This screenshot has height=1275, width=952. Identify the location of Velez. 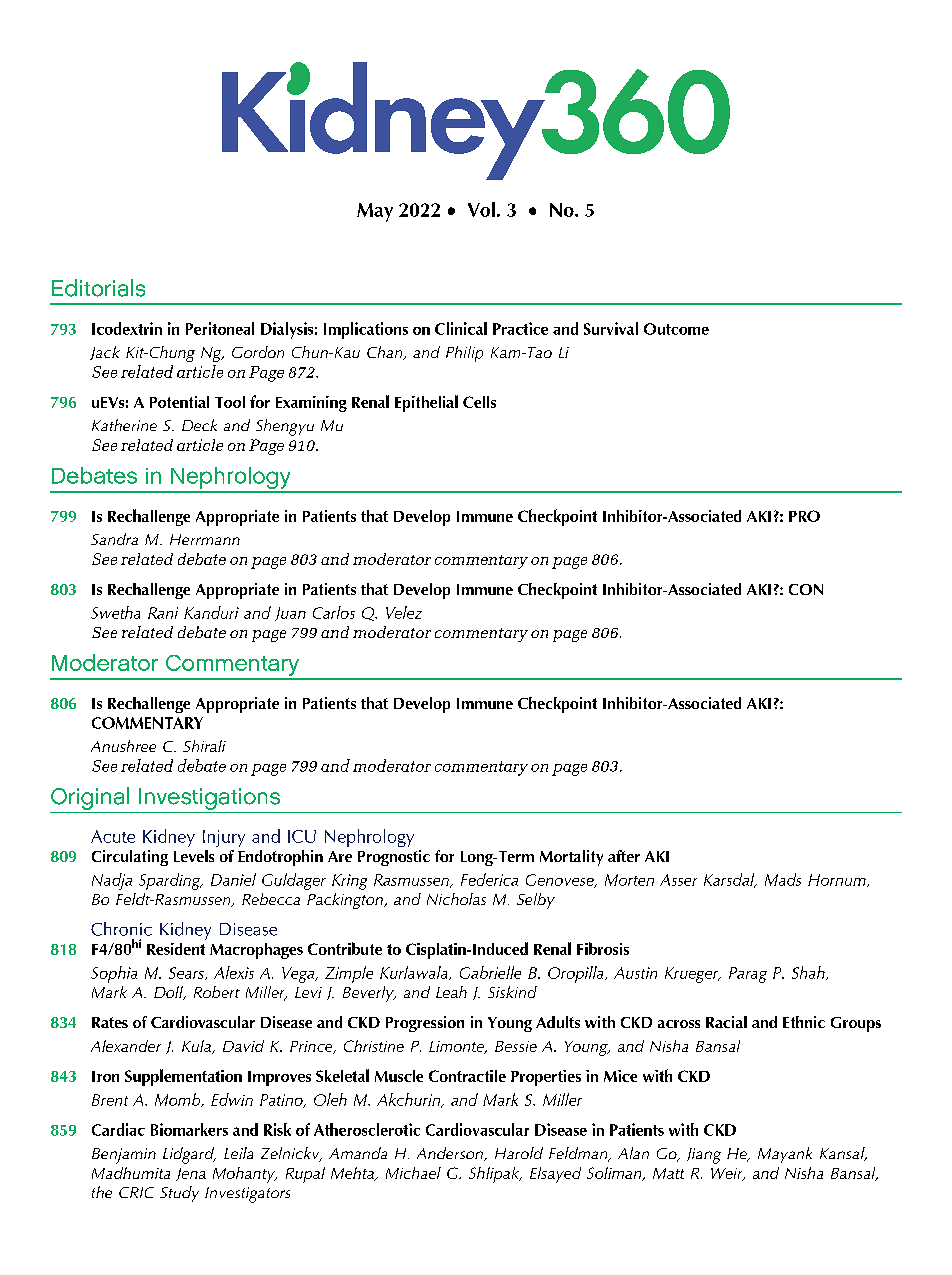
(404, 612).
